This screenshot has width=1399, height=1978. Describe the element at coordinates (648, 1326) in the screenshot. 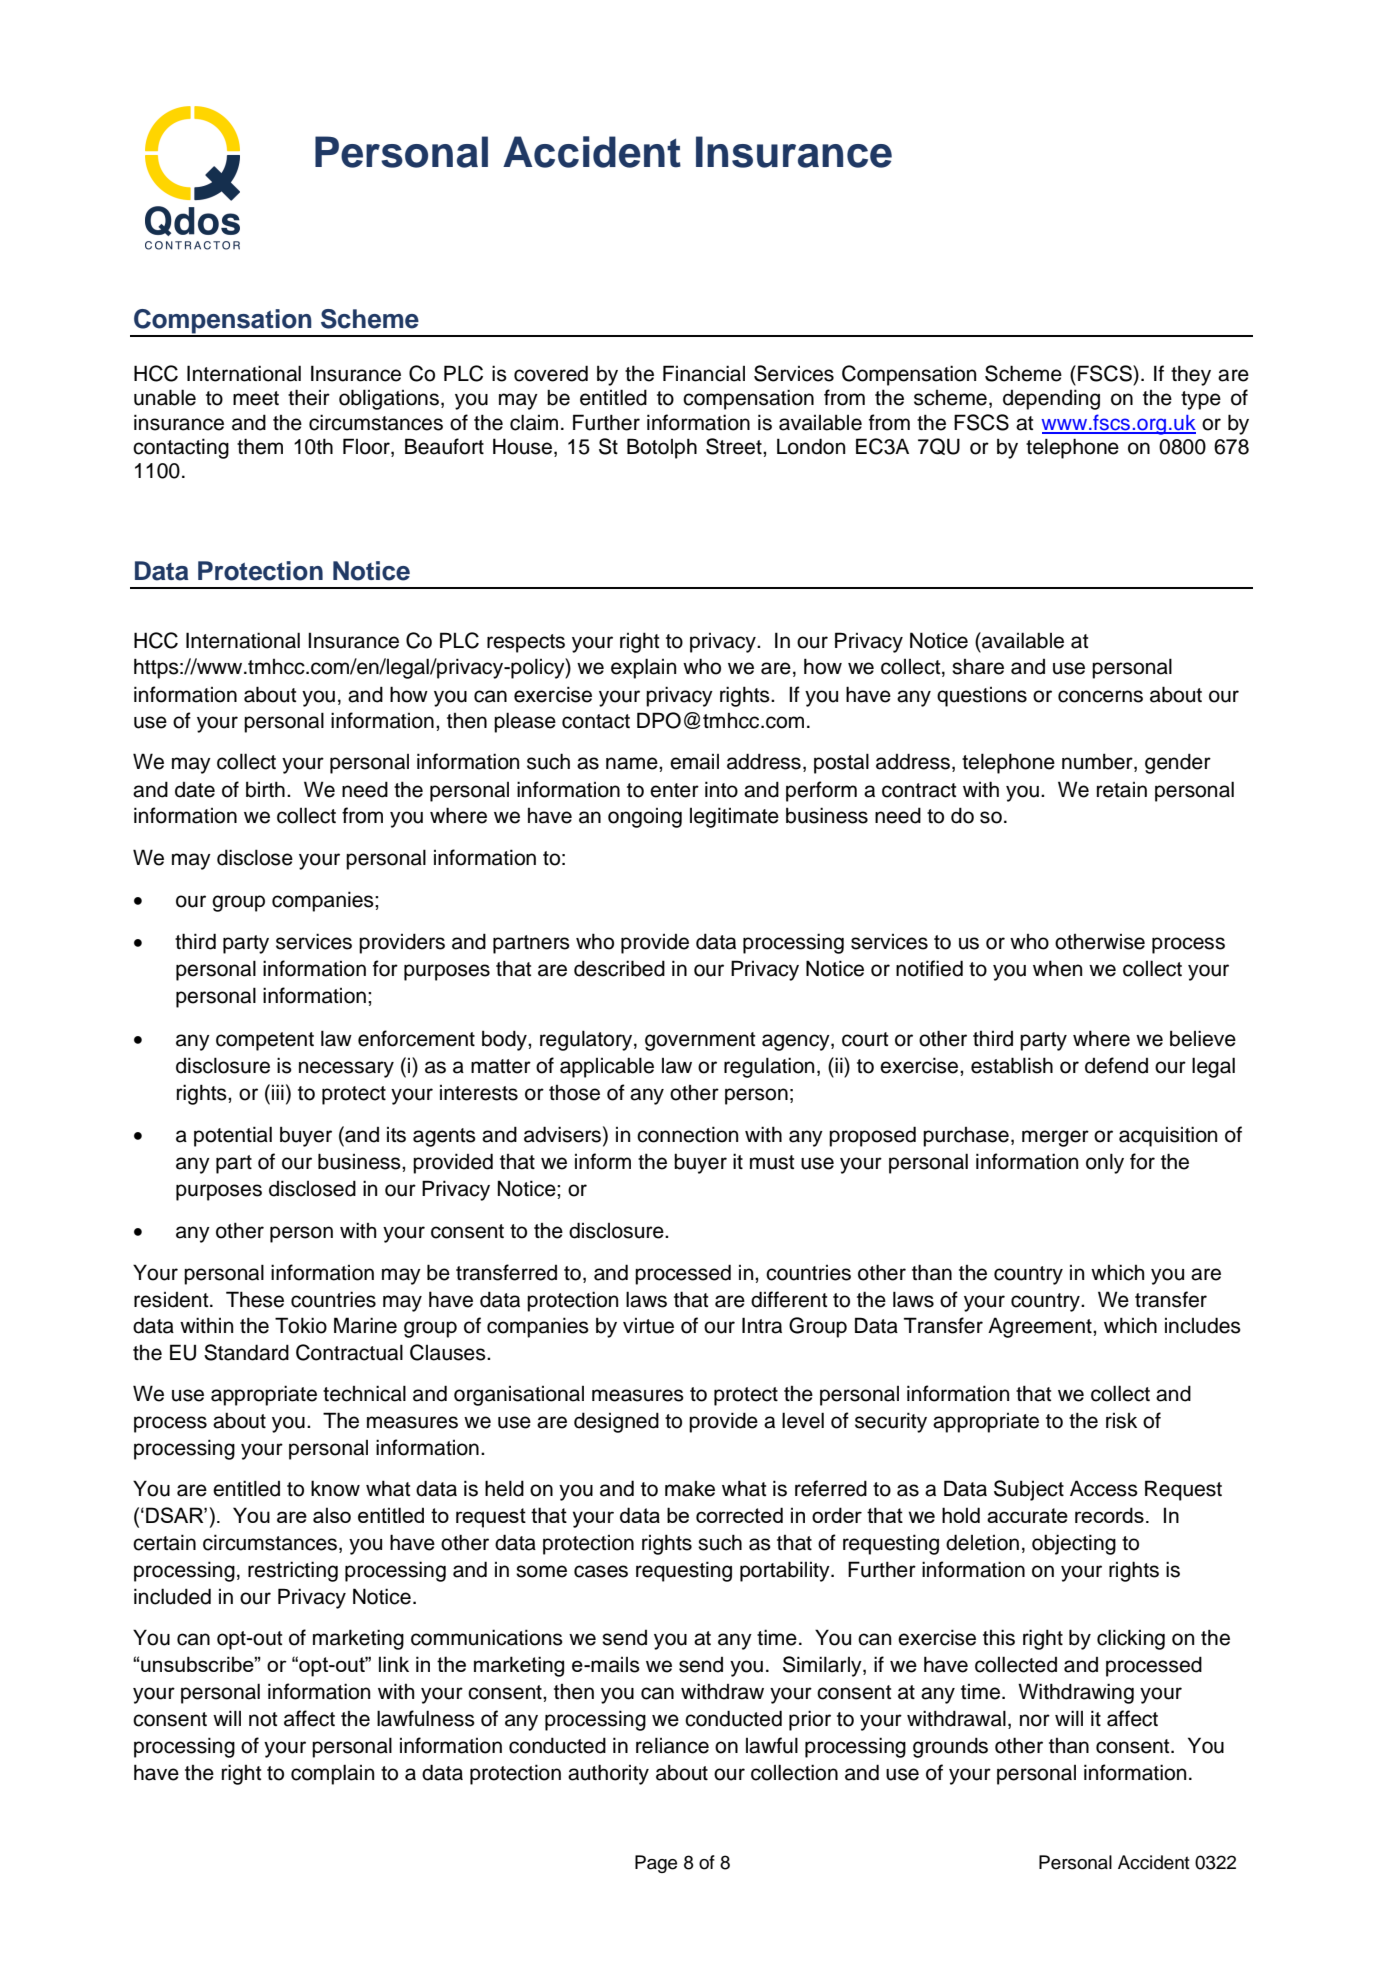

I see `virtue` at that location.
